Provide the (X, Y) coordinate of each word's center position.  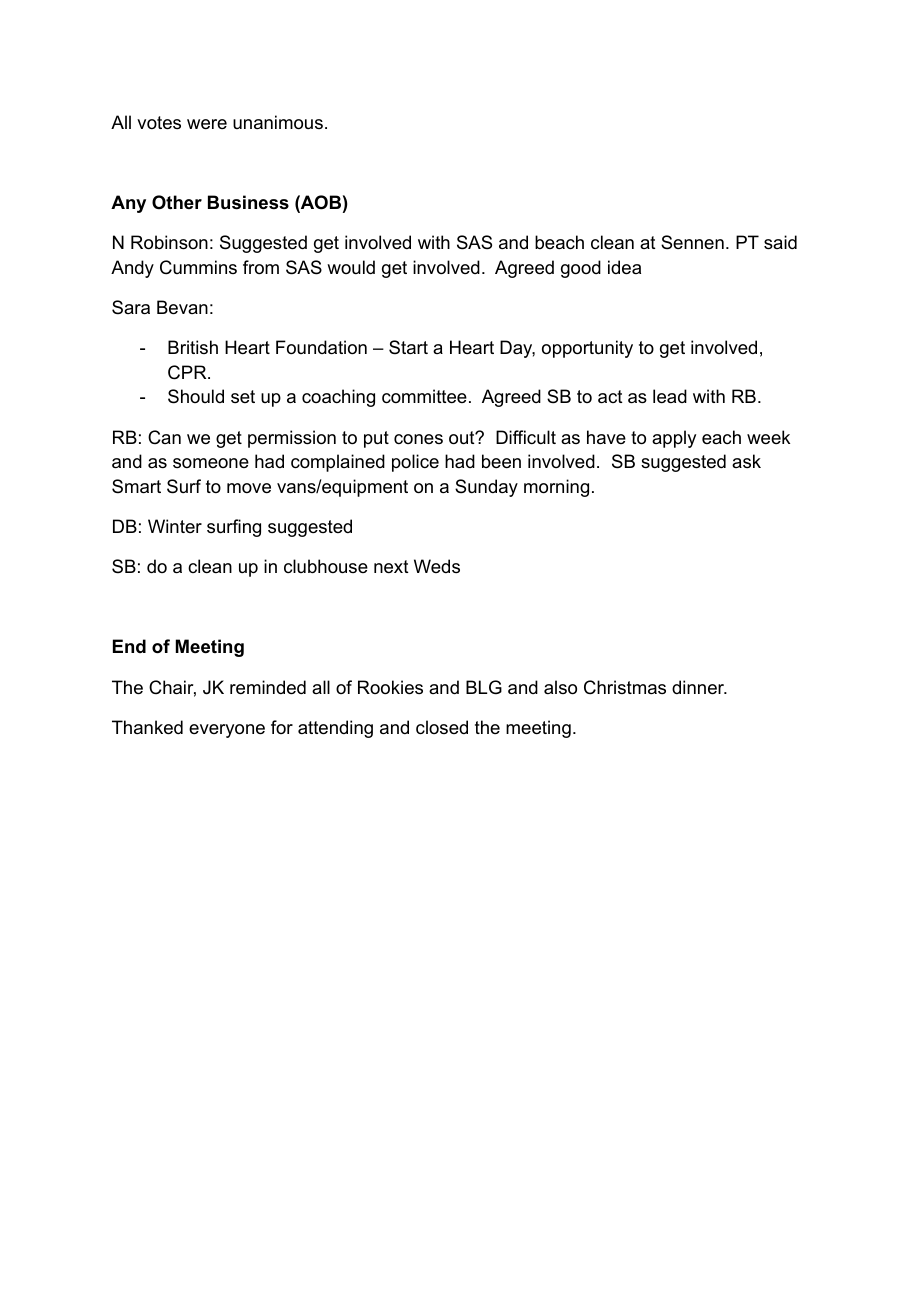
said (780, 242)
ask (746, 461)
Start (408, 347)
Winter (175, 526)
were (207, 124)
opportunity (587, 349)
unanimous (278, 122)
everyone (227, 731)
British (193, 347)
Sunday (486, 488)
